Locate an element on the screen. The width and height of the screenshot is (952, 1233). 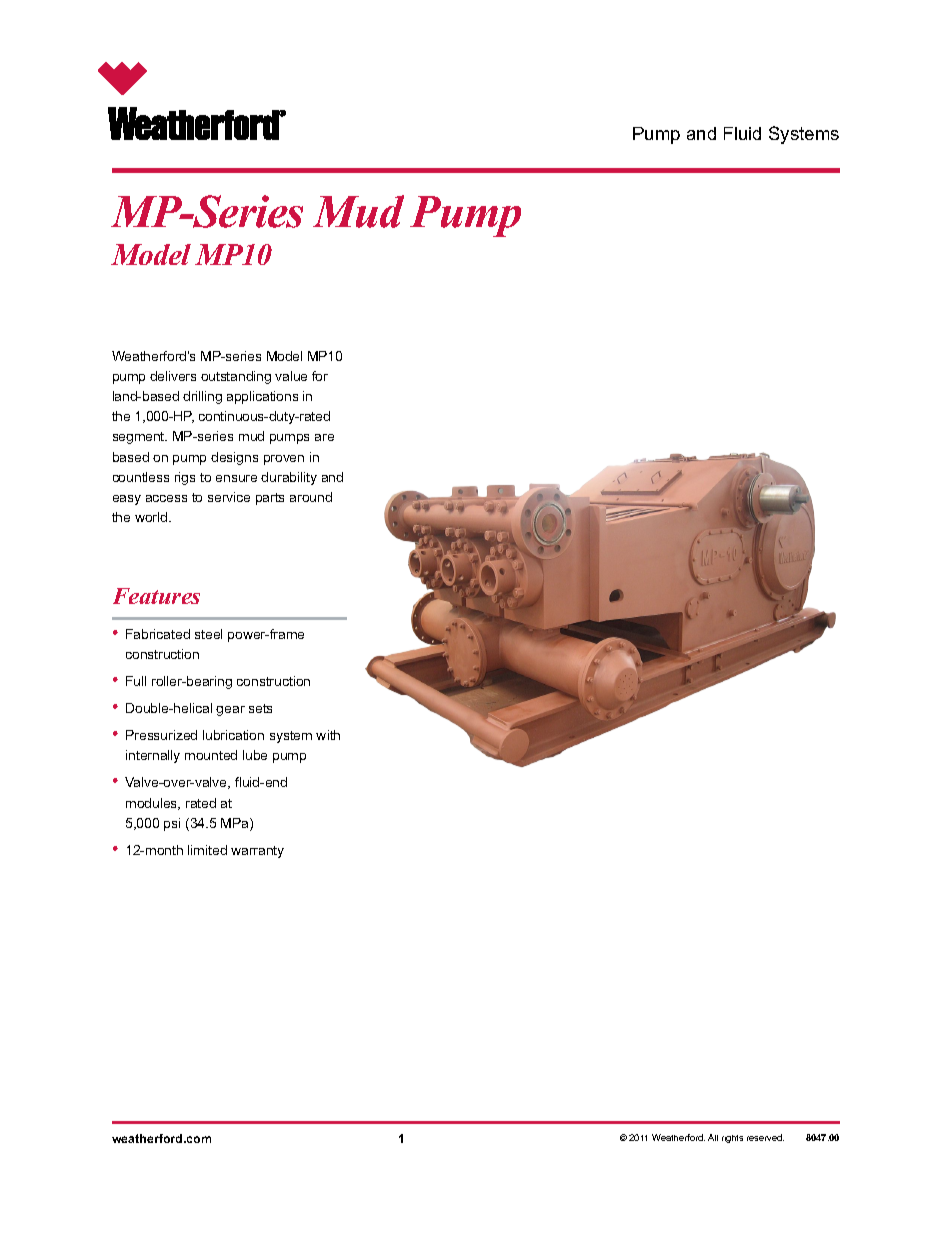
mounted is located at coordinates (211, 755).
